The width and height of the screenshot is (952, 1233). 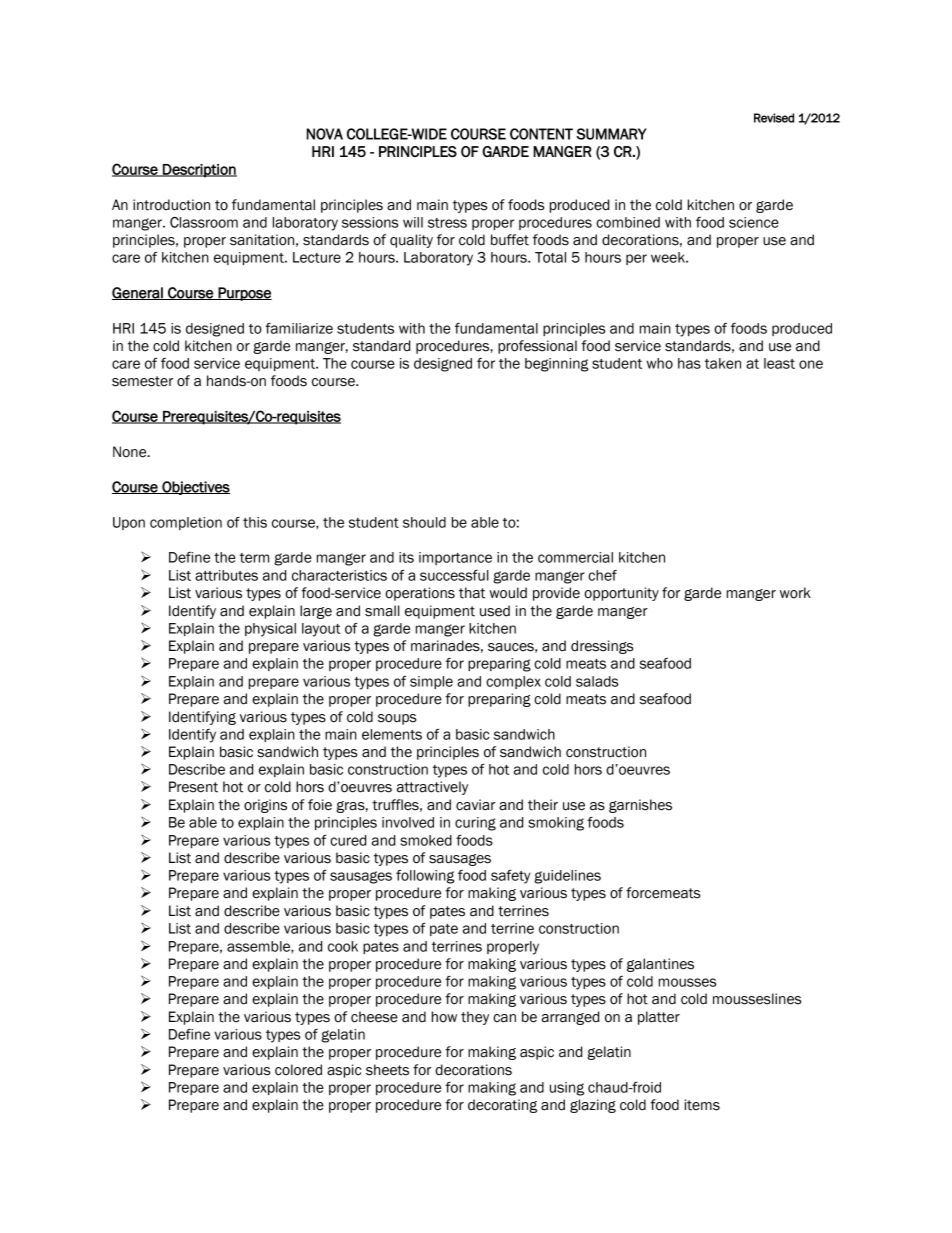 What do you see at coordinates (795, 593) in the screenshot?
I see `work` at bounding box center [795, 593].
